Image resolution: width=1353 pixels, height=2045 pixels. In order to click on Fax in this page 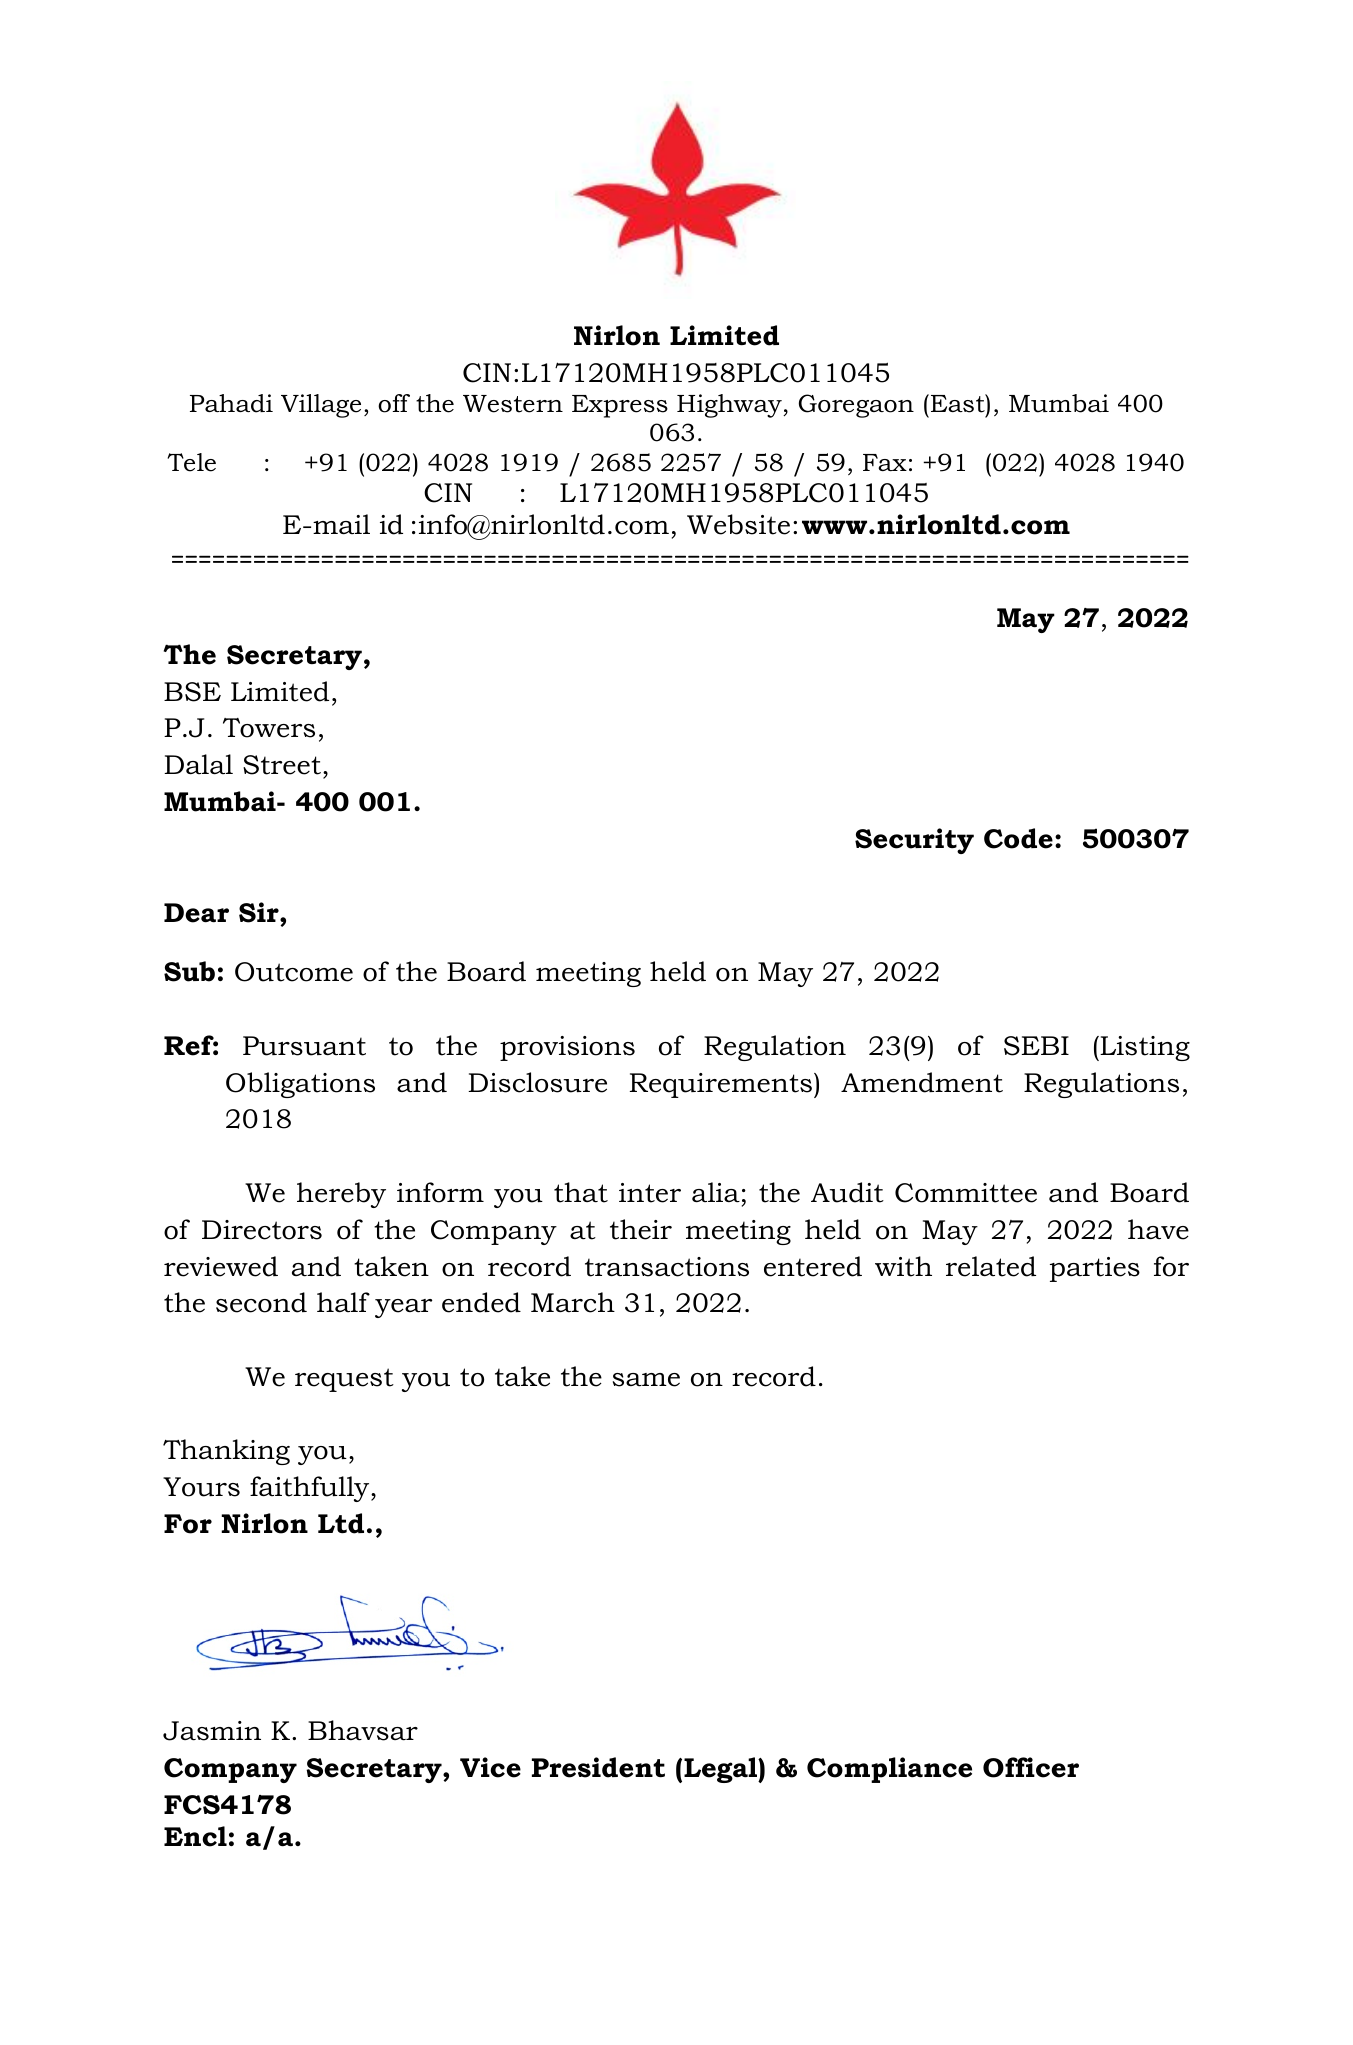, I will do `click(885, 462)`.
